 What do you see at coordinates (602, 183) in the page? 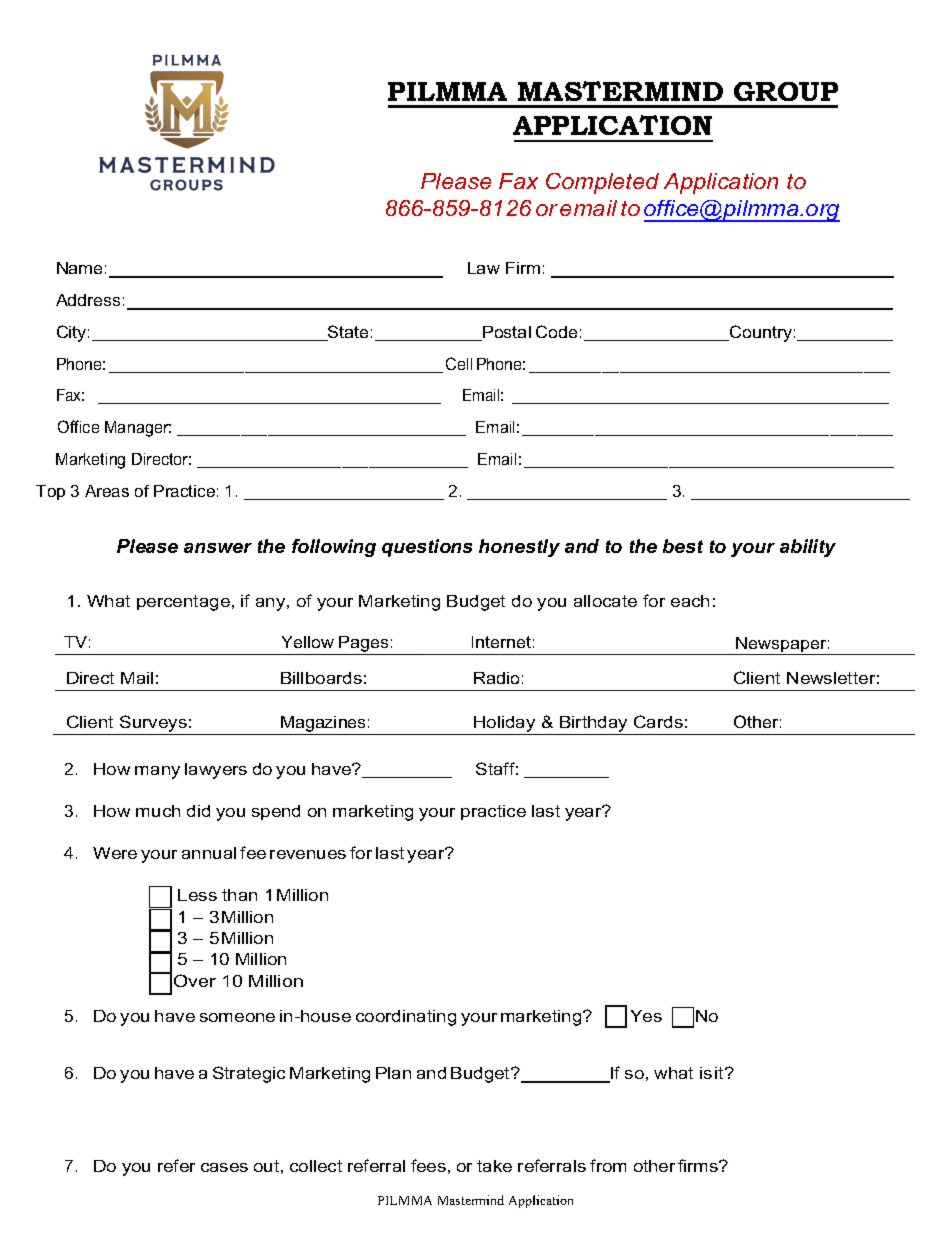
I see `Completed` at bounding box center [602, 183].
